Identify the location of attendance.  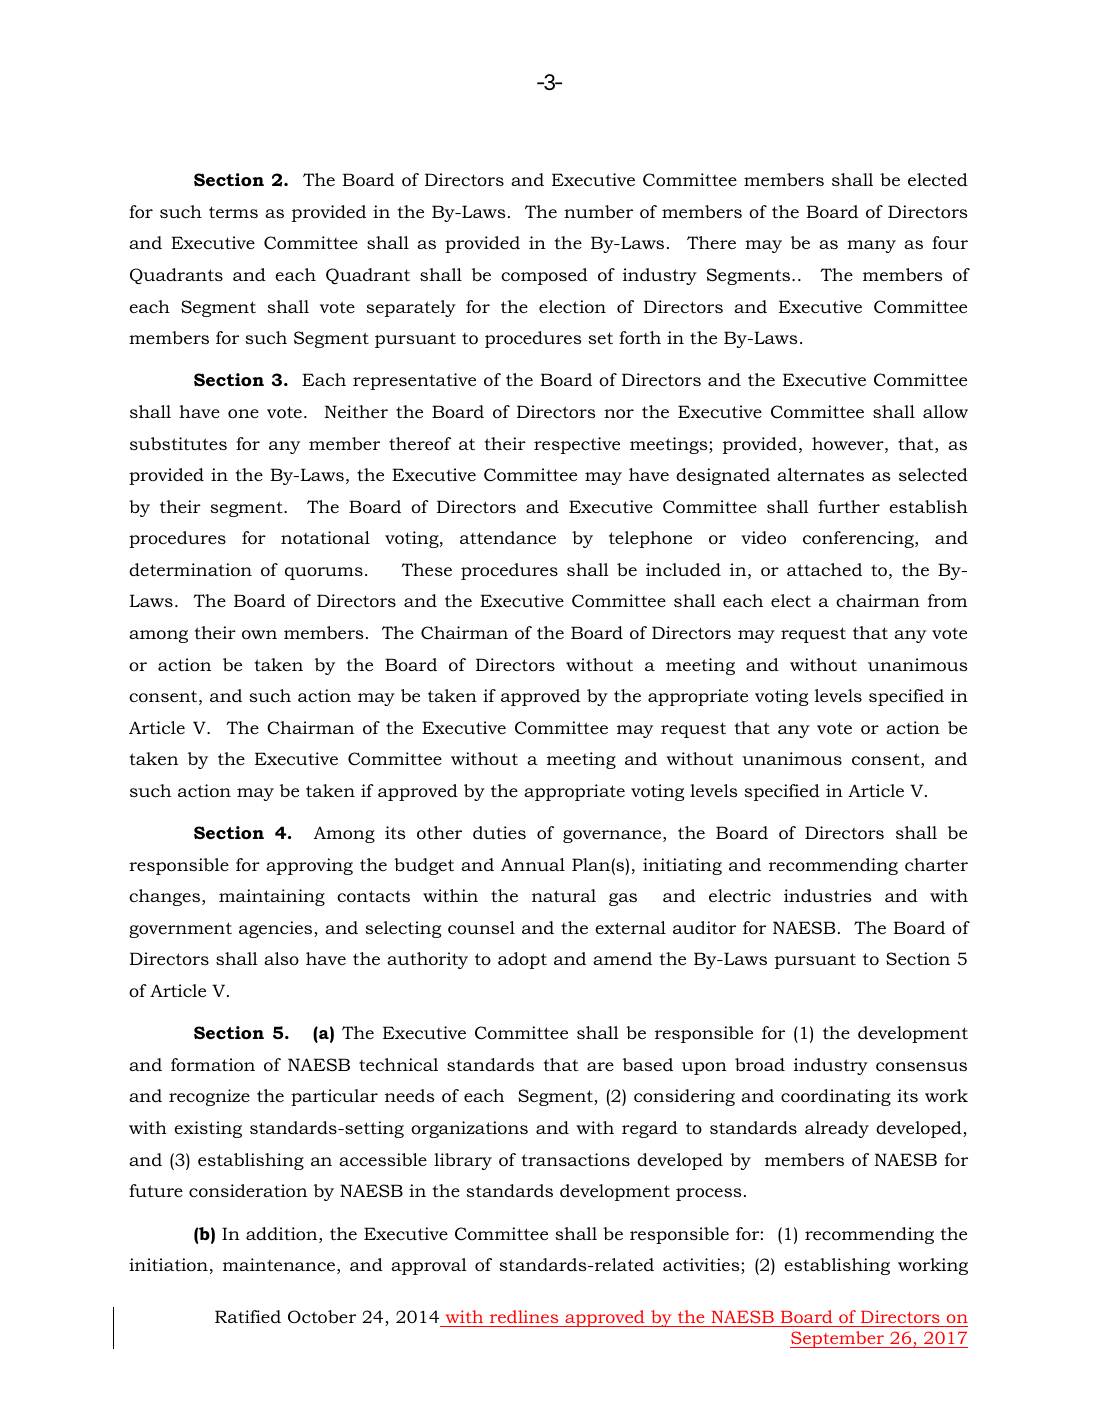
(508, 537).
